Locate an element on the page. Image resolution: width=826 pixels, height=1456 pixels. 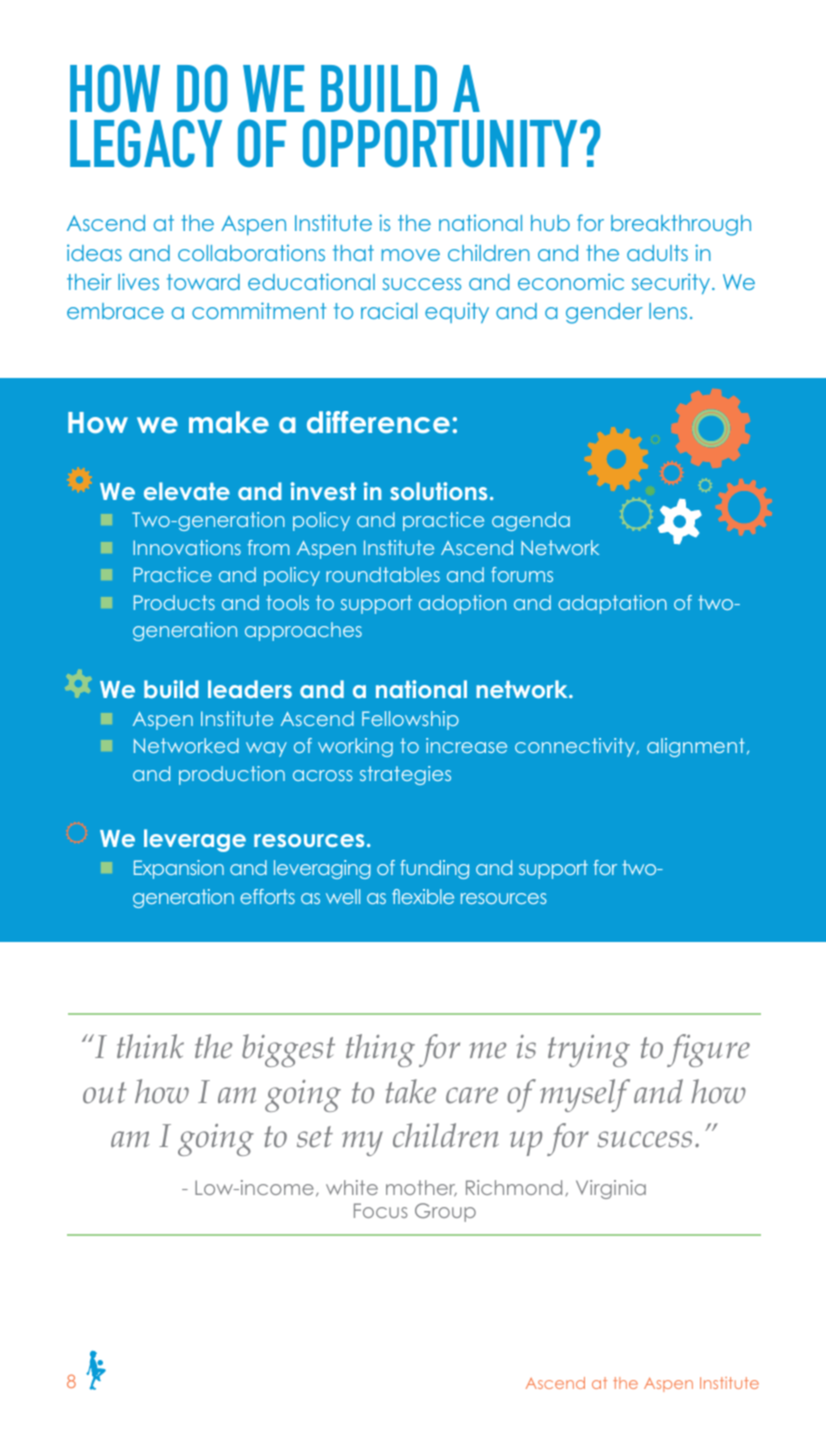
LEGACY is located at coordinates (146, 143).
